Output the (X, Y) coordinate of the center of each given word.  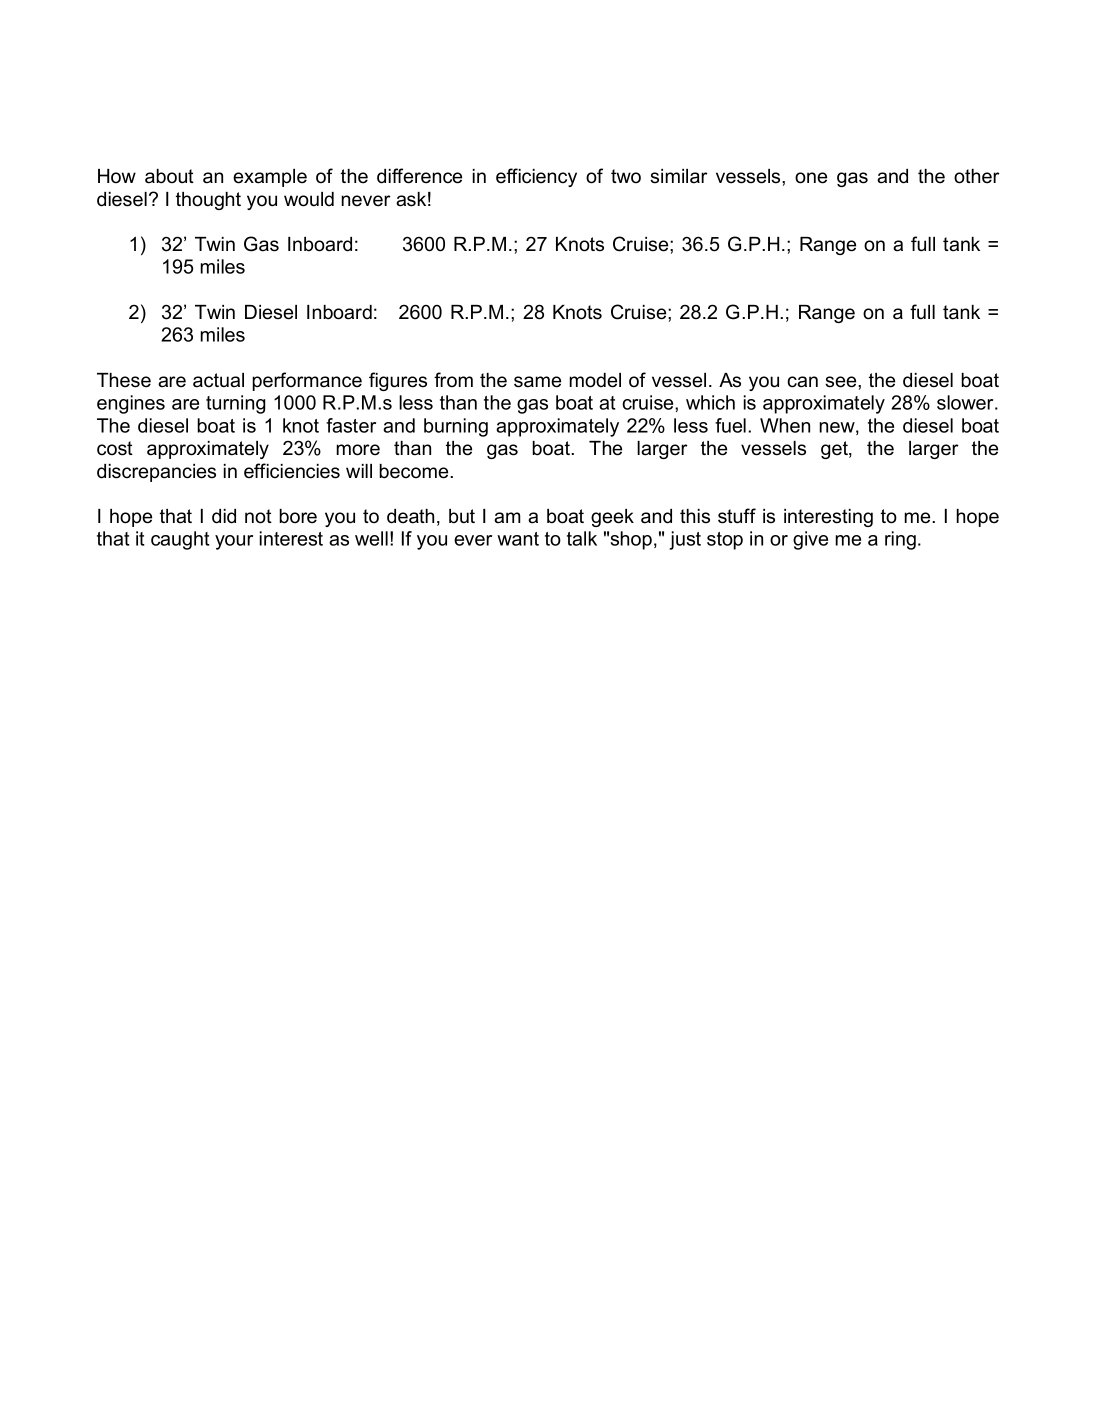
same (537, 382)
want (518, 539)
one (811, 178)
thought (208, 201)
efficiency (536, 177)
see (842, 382)
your (234, 542)
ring (900, 540)
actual (218, 380)
